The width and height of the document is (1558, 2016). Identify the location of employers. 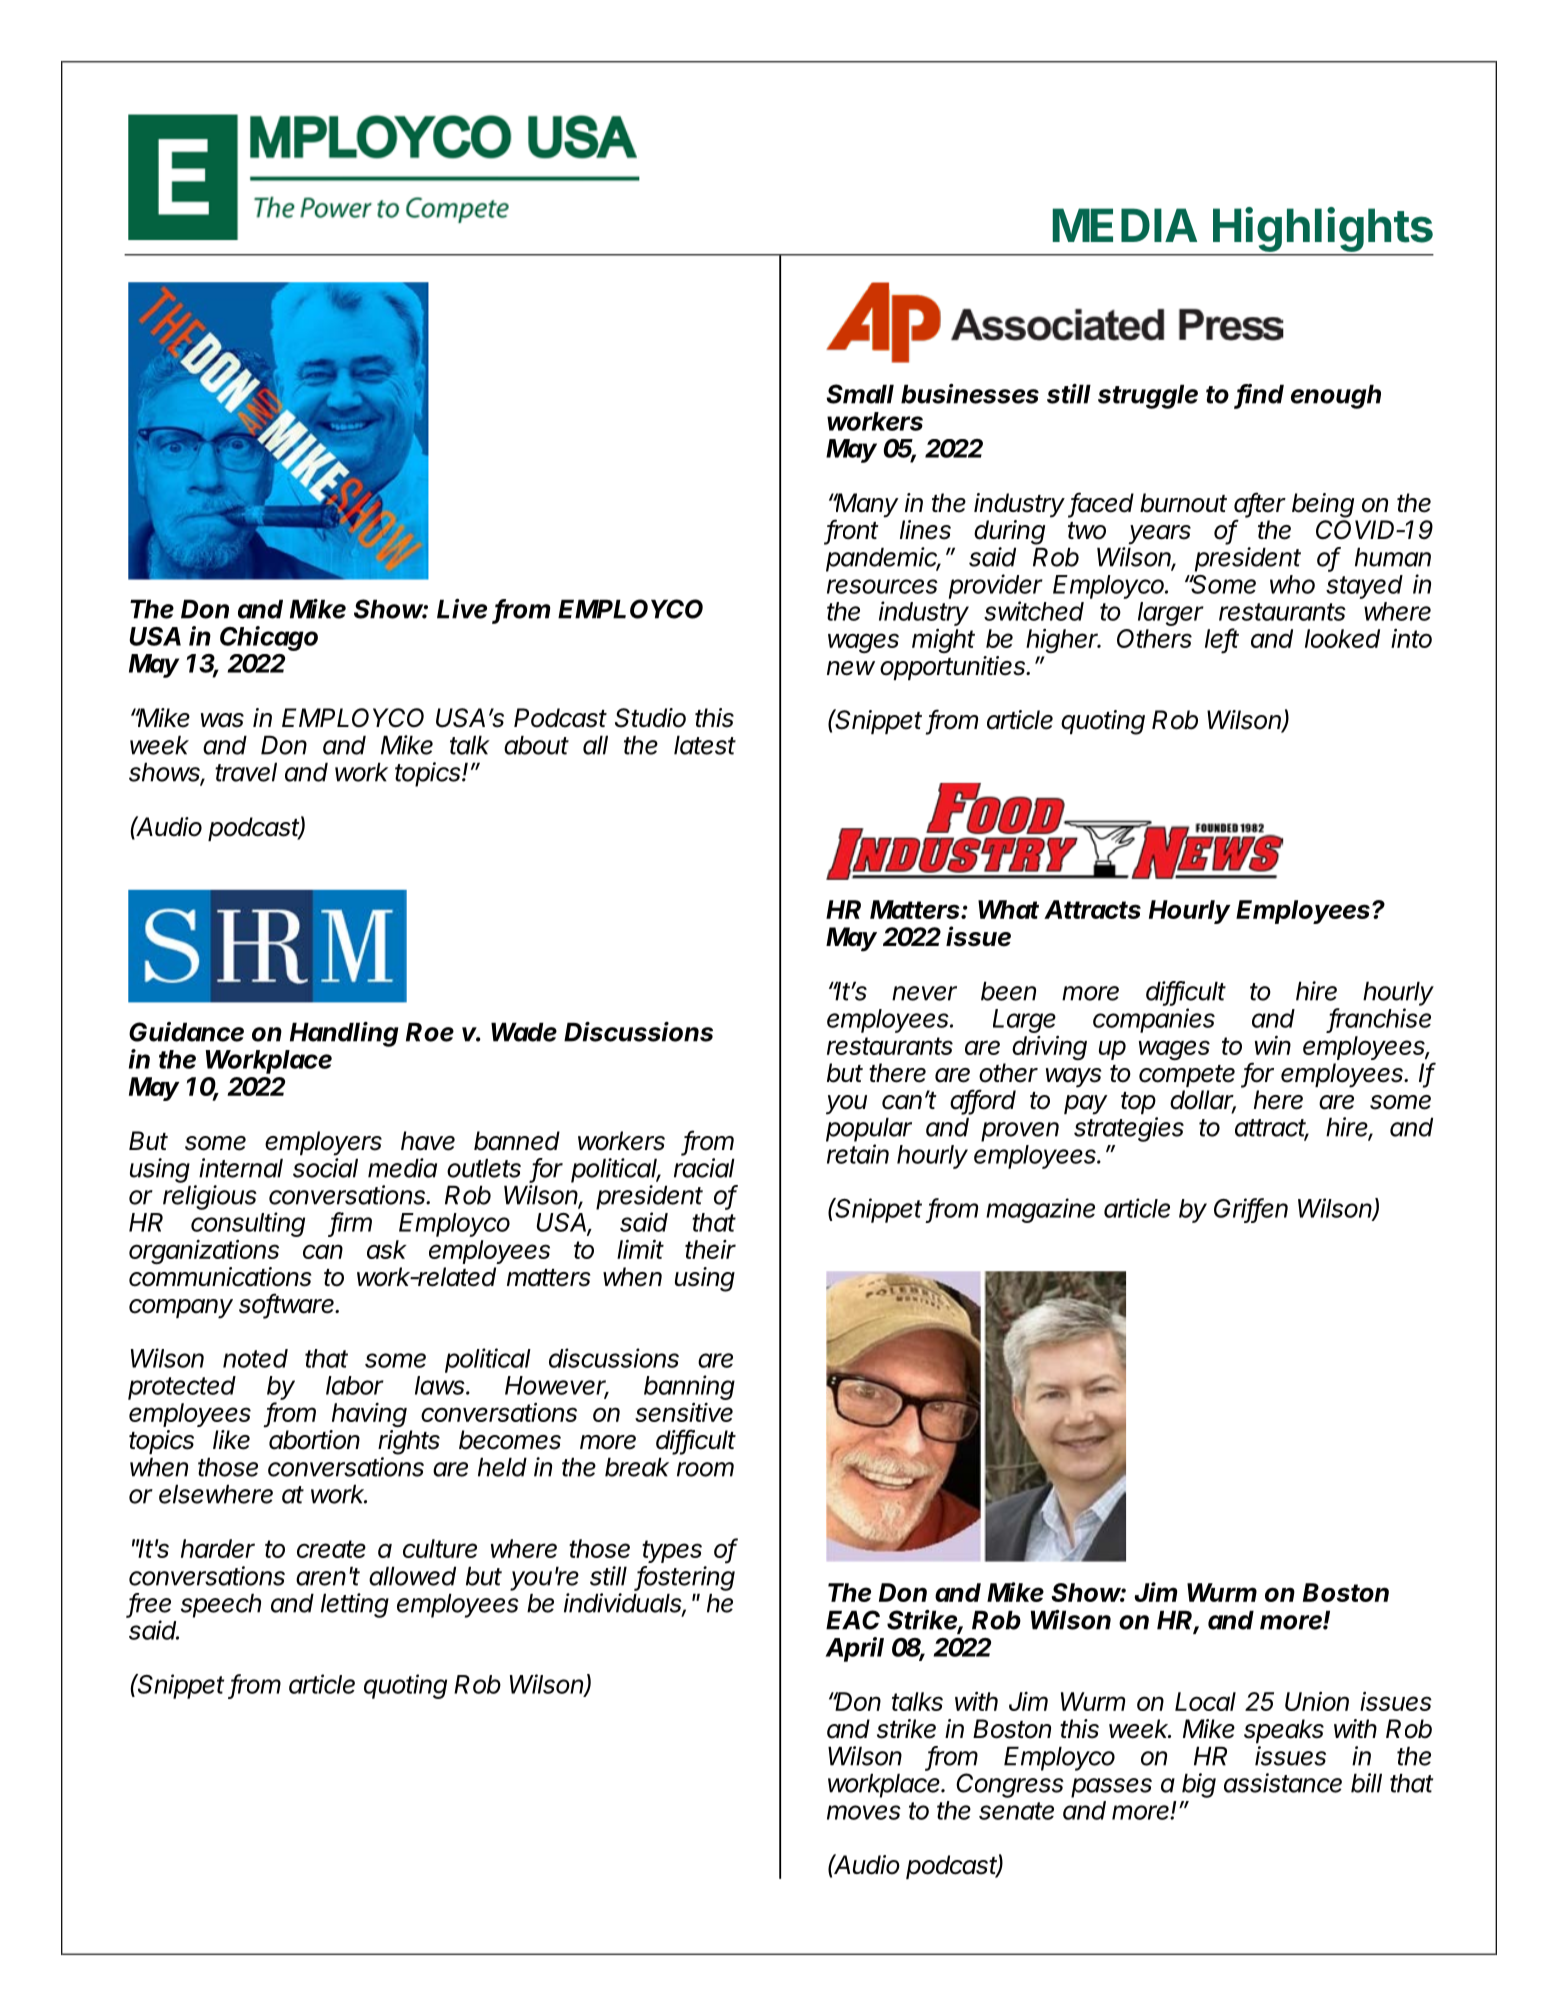
(323, 1143).
